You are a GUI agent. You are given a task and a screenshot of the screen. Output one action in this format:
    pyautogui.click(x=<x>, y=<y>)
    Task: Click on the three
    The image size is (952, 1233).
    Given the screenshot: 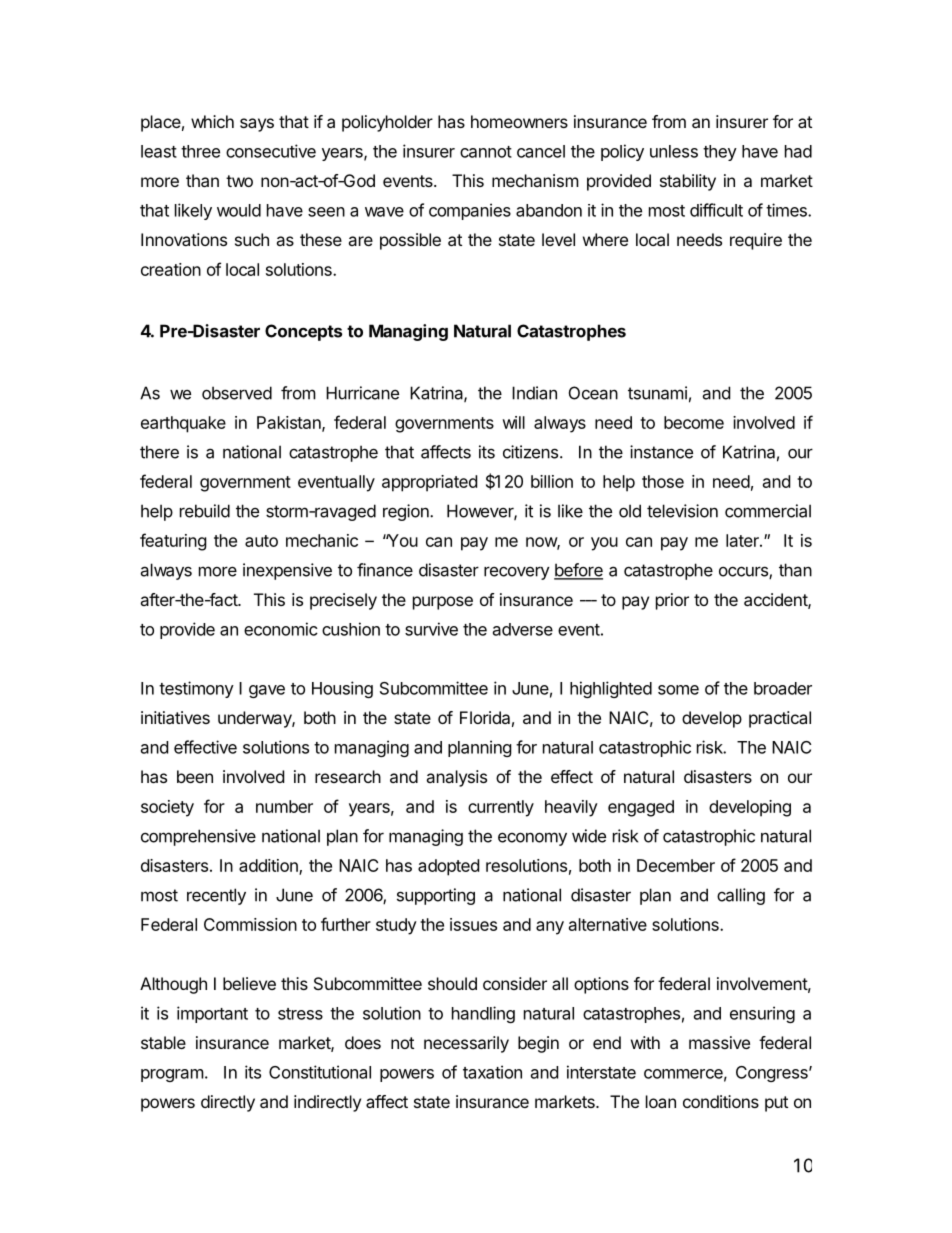 What is the action you would take?
    pyautogui.click(x=200, y=151)
